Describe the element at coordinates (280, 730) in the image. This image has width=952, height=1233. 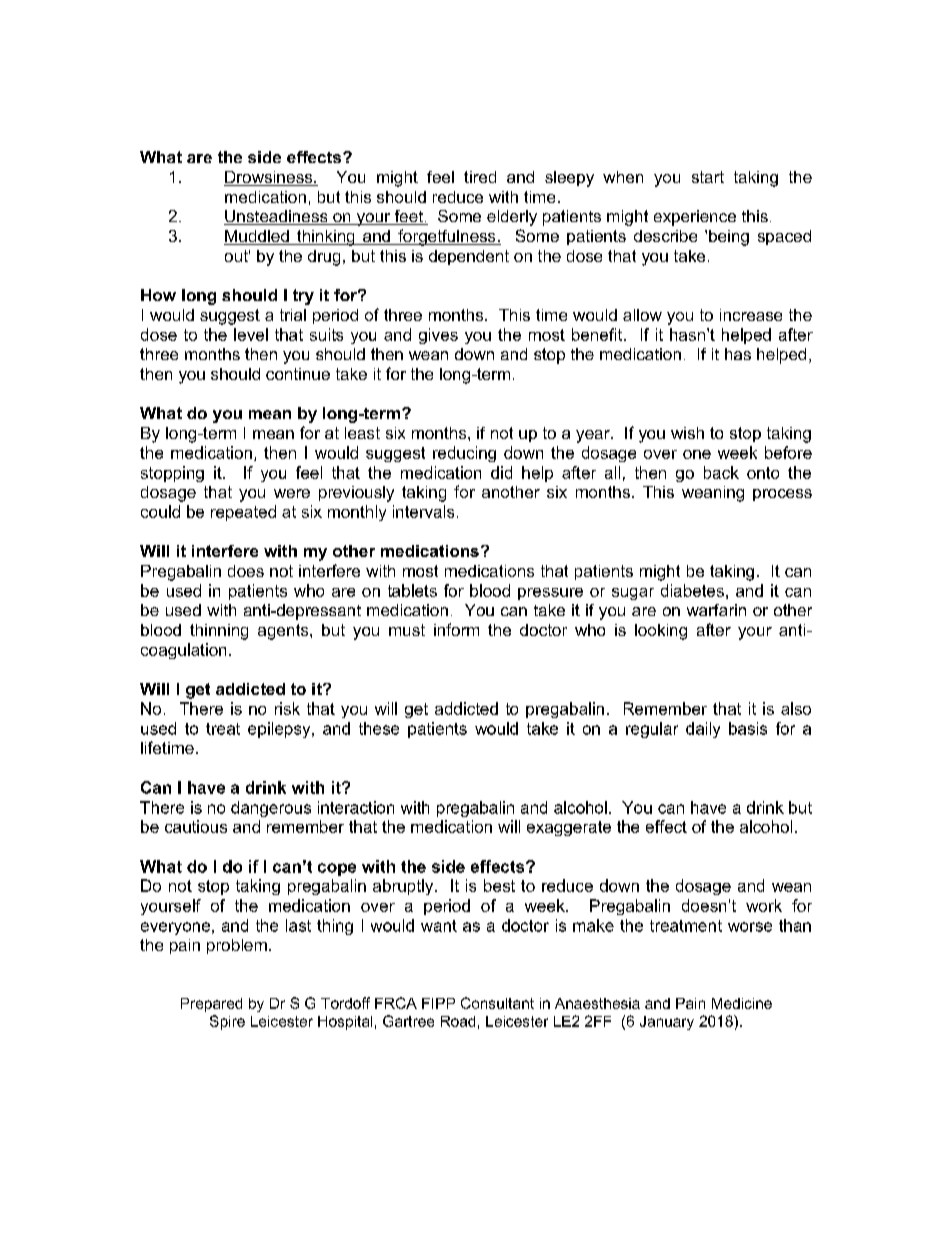
I see `epilepsy` at that location.
